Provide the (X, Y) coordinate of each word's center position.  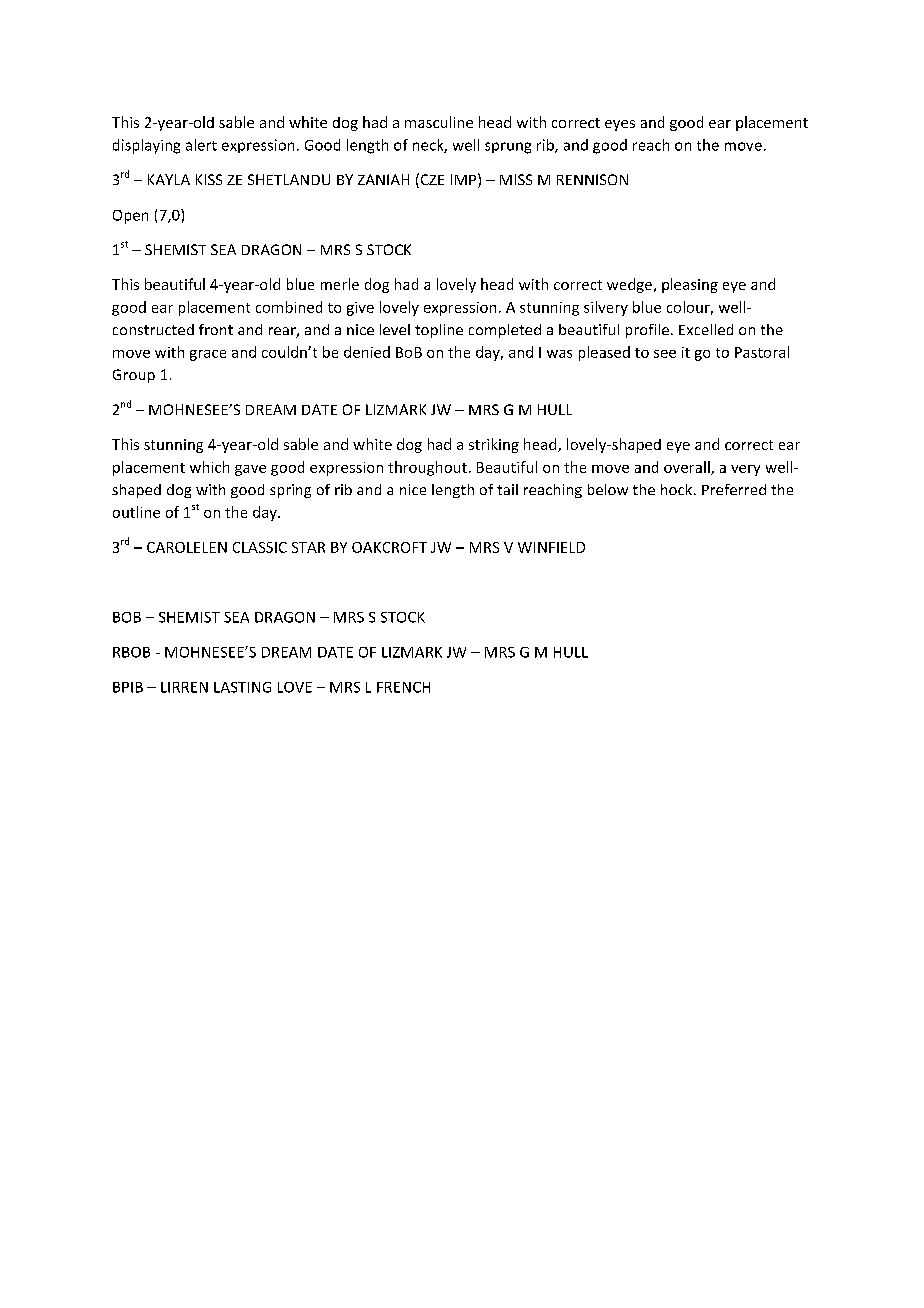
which (209, 467)
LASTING (242, 687)
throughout (427, 468)
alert (201, 145)
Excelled (706, 329)
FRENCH (403, 687)
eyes (620, 125)
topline (439, 331)
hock (678, 489)
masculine (439, 122)
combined (289, 307)
